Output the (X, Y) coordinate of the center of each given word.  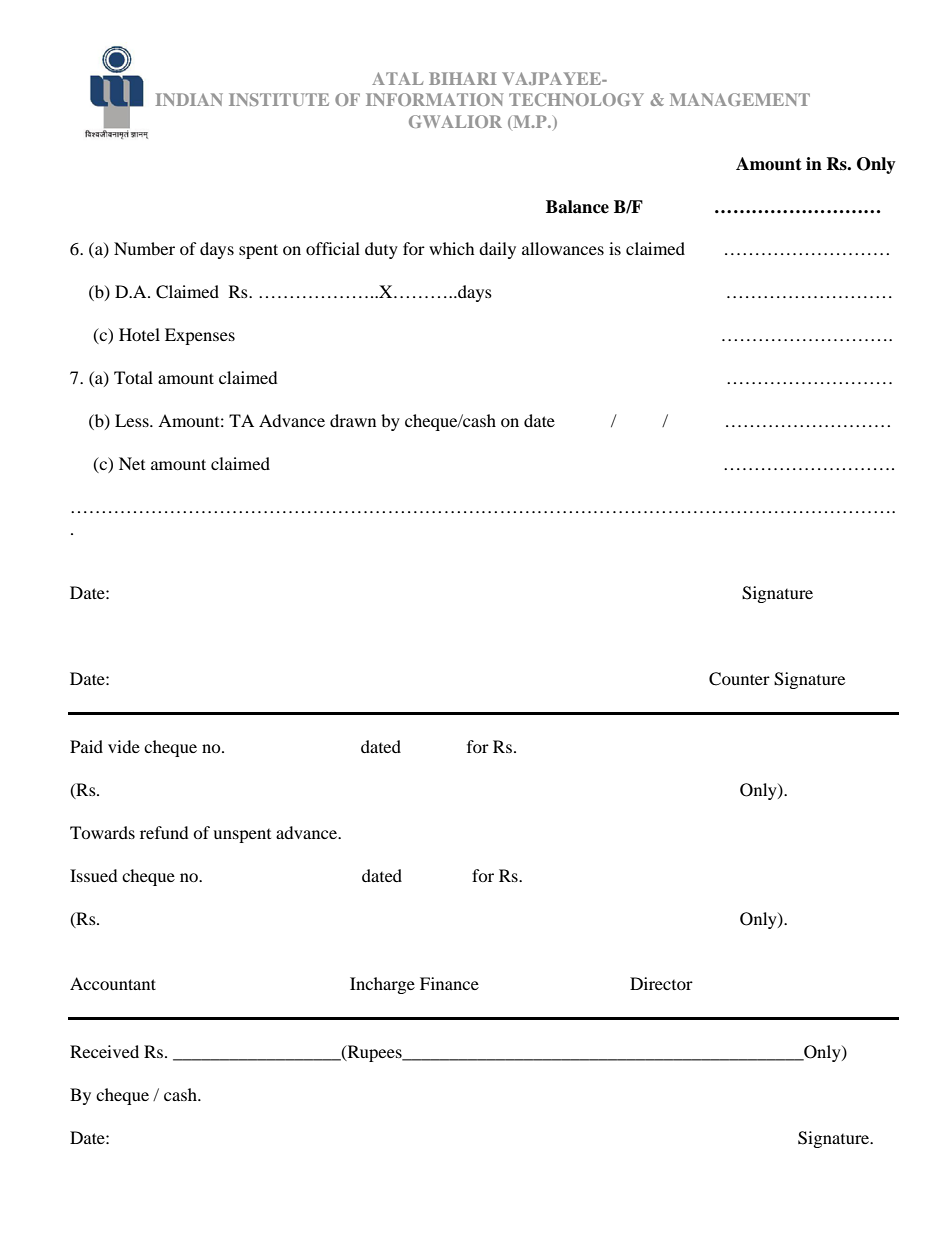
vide (124, 746)
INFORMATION (434, 99)
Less (133, 420)
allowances (563, 248)
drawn (353, 420)
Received (104, 1051)
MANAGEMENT (740, 99)
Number (144, 248)
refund (164, 832)
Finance (449, 983)
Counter (739, 679)
